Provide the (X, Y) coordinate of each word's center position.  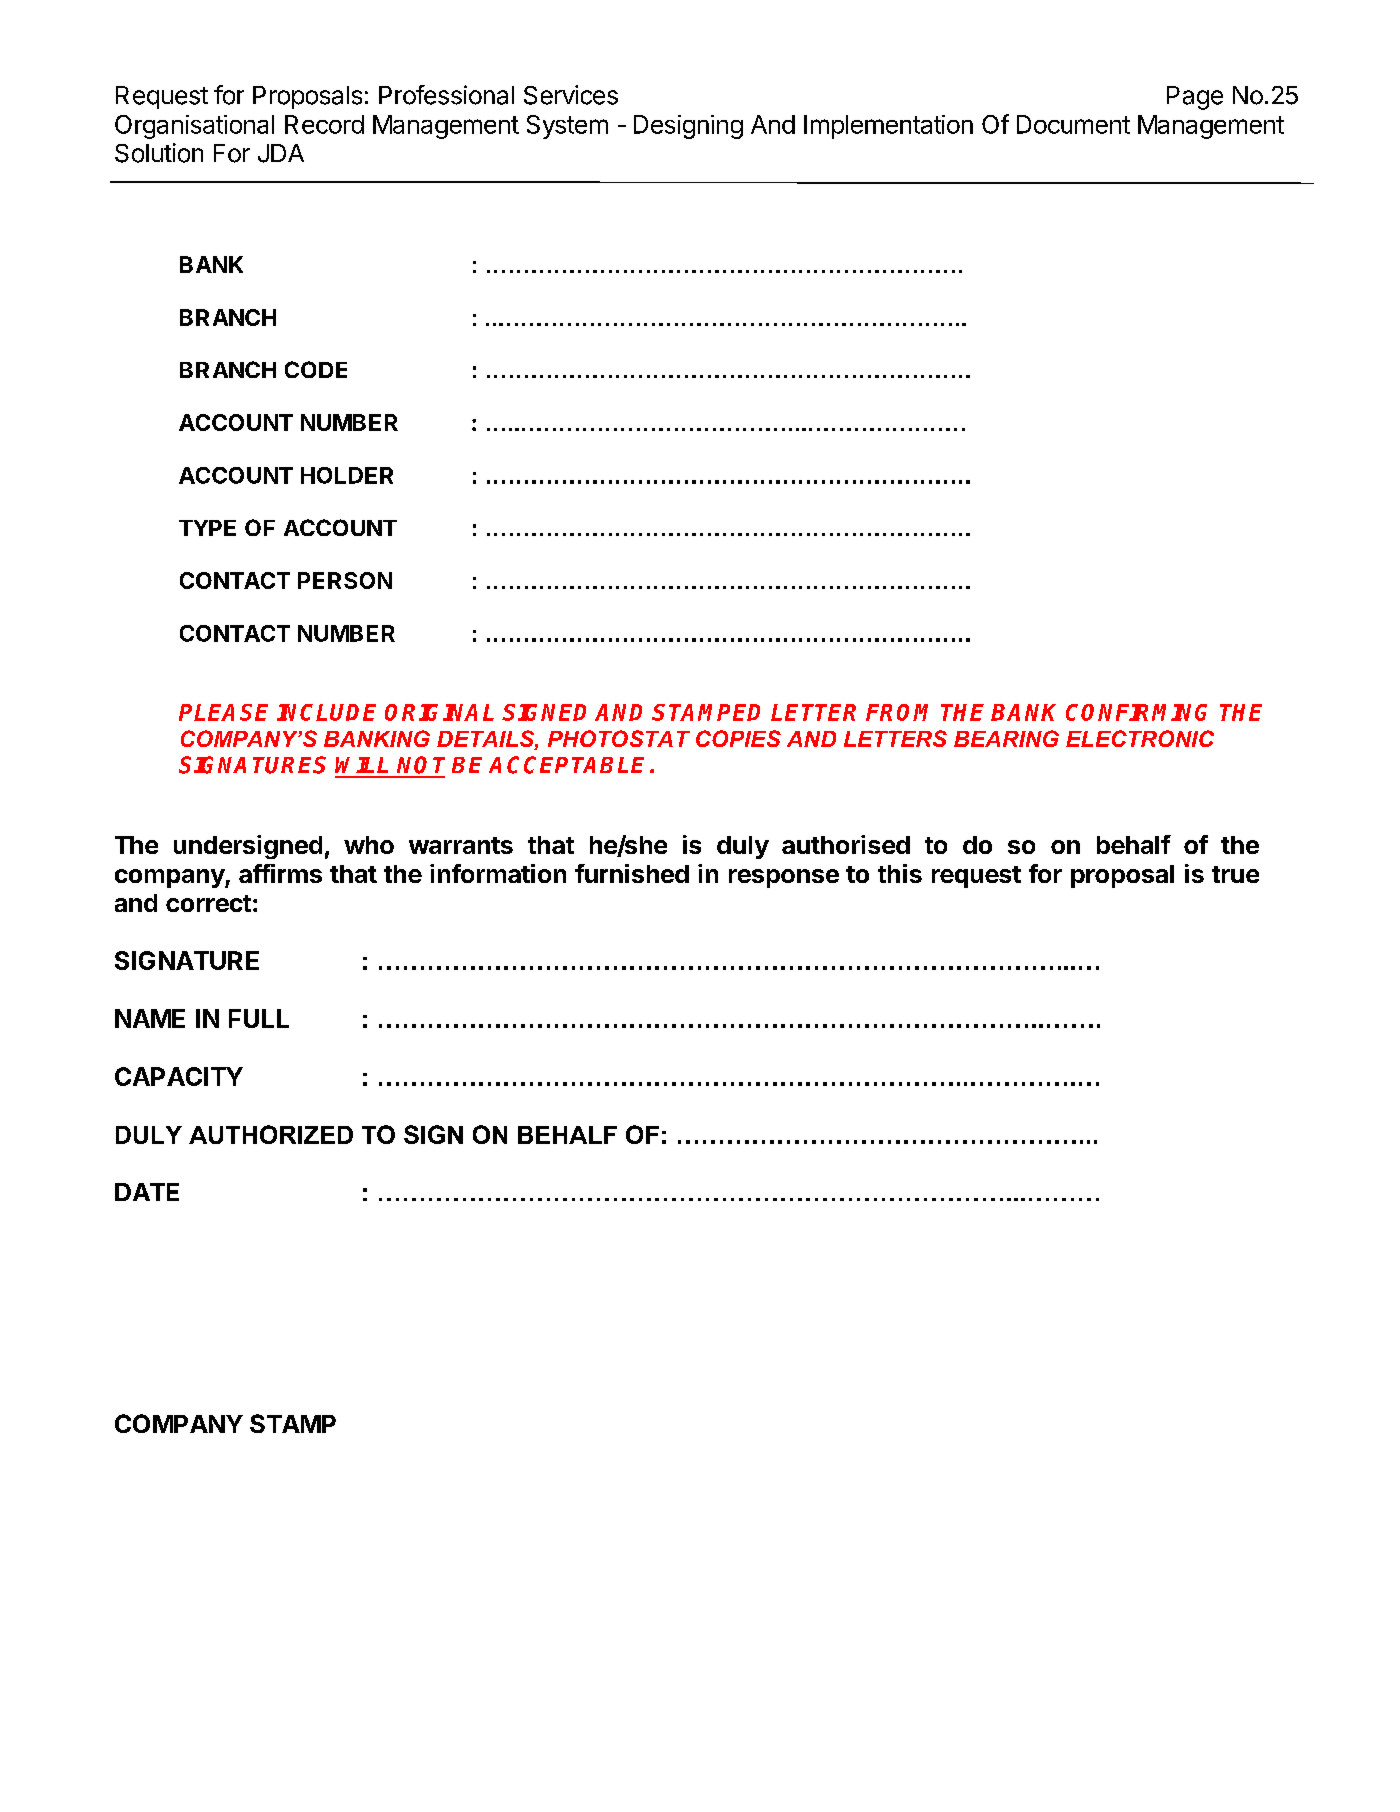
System (567, 127)
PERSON (345, 580)
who (369, 845)
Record (324, 124)
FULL (259, 1018)
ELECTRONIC (1140, 738)
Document (1073, 124)
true (1235, 874)
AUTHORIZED (271, 1134)
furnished (632, 873)
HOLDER (347, 475)
